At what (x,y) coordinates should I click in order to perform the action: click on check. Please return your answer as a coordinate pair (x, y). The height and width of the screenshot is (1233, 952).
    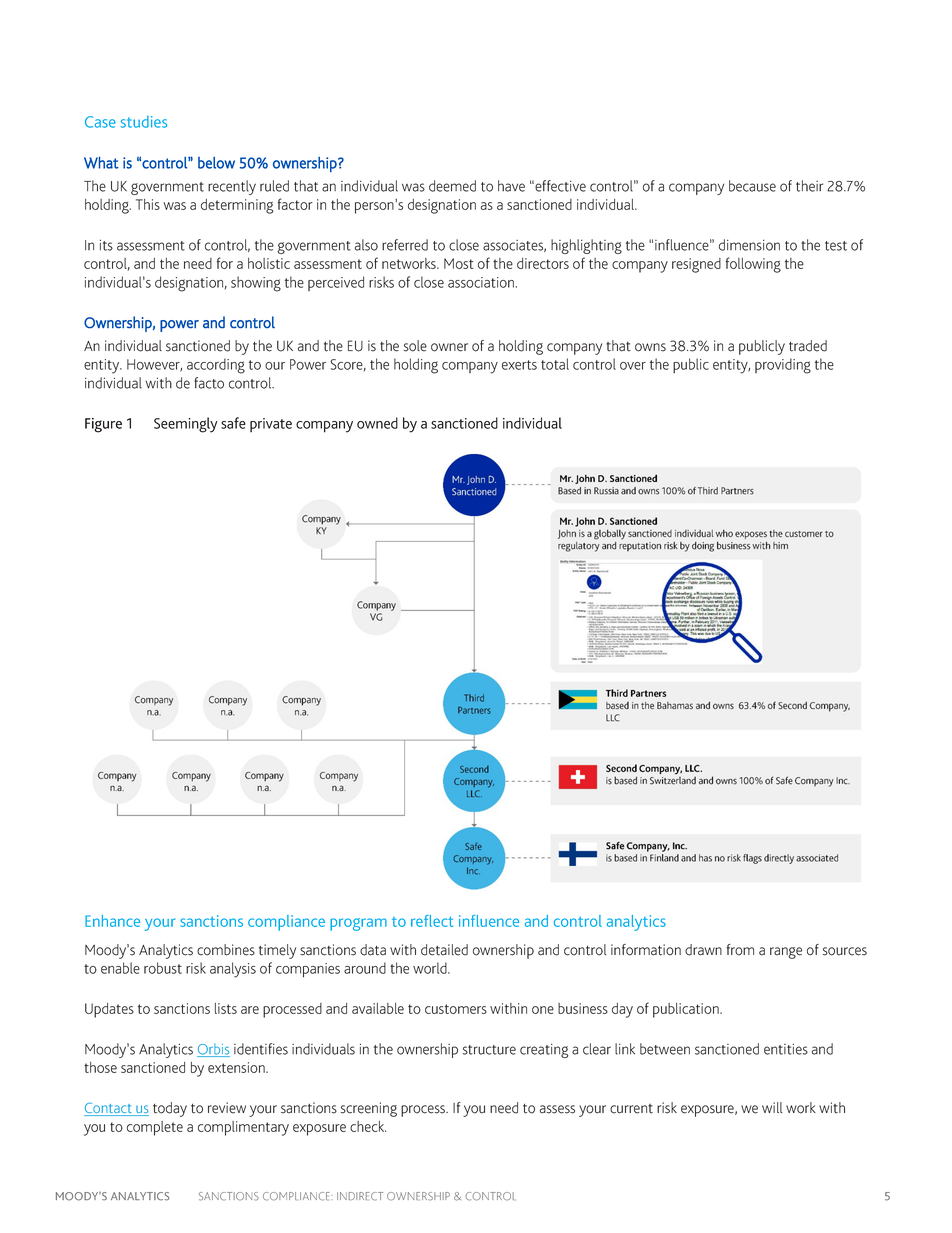
    Looking at the image, I should click on (368, 1126).
